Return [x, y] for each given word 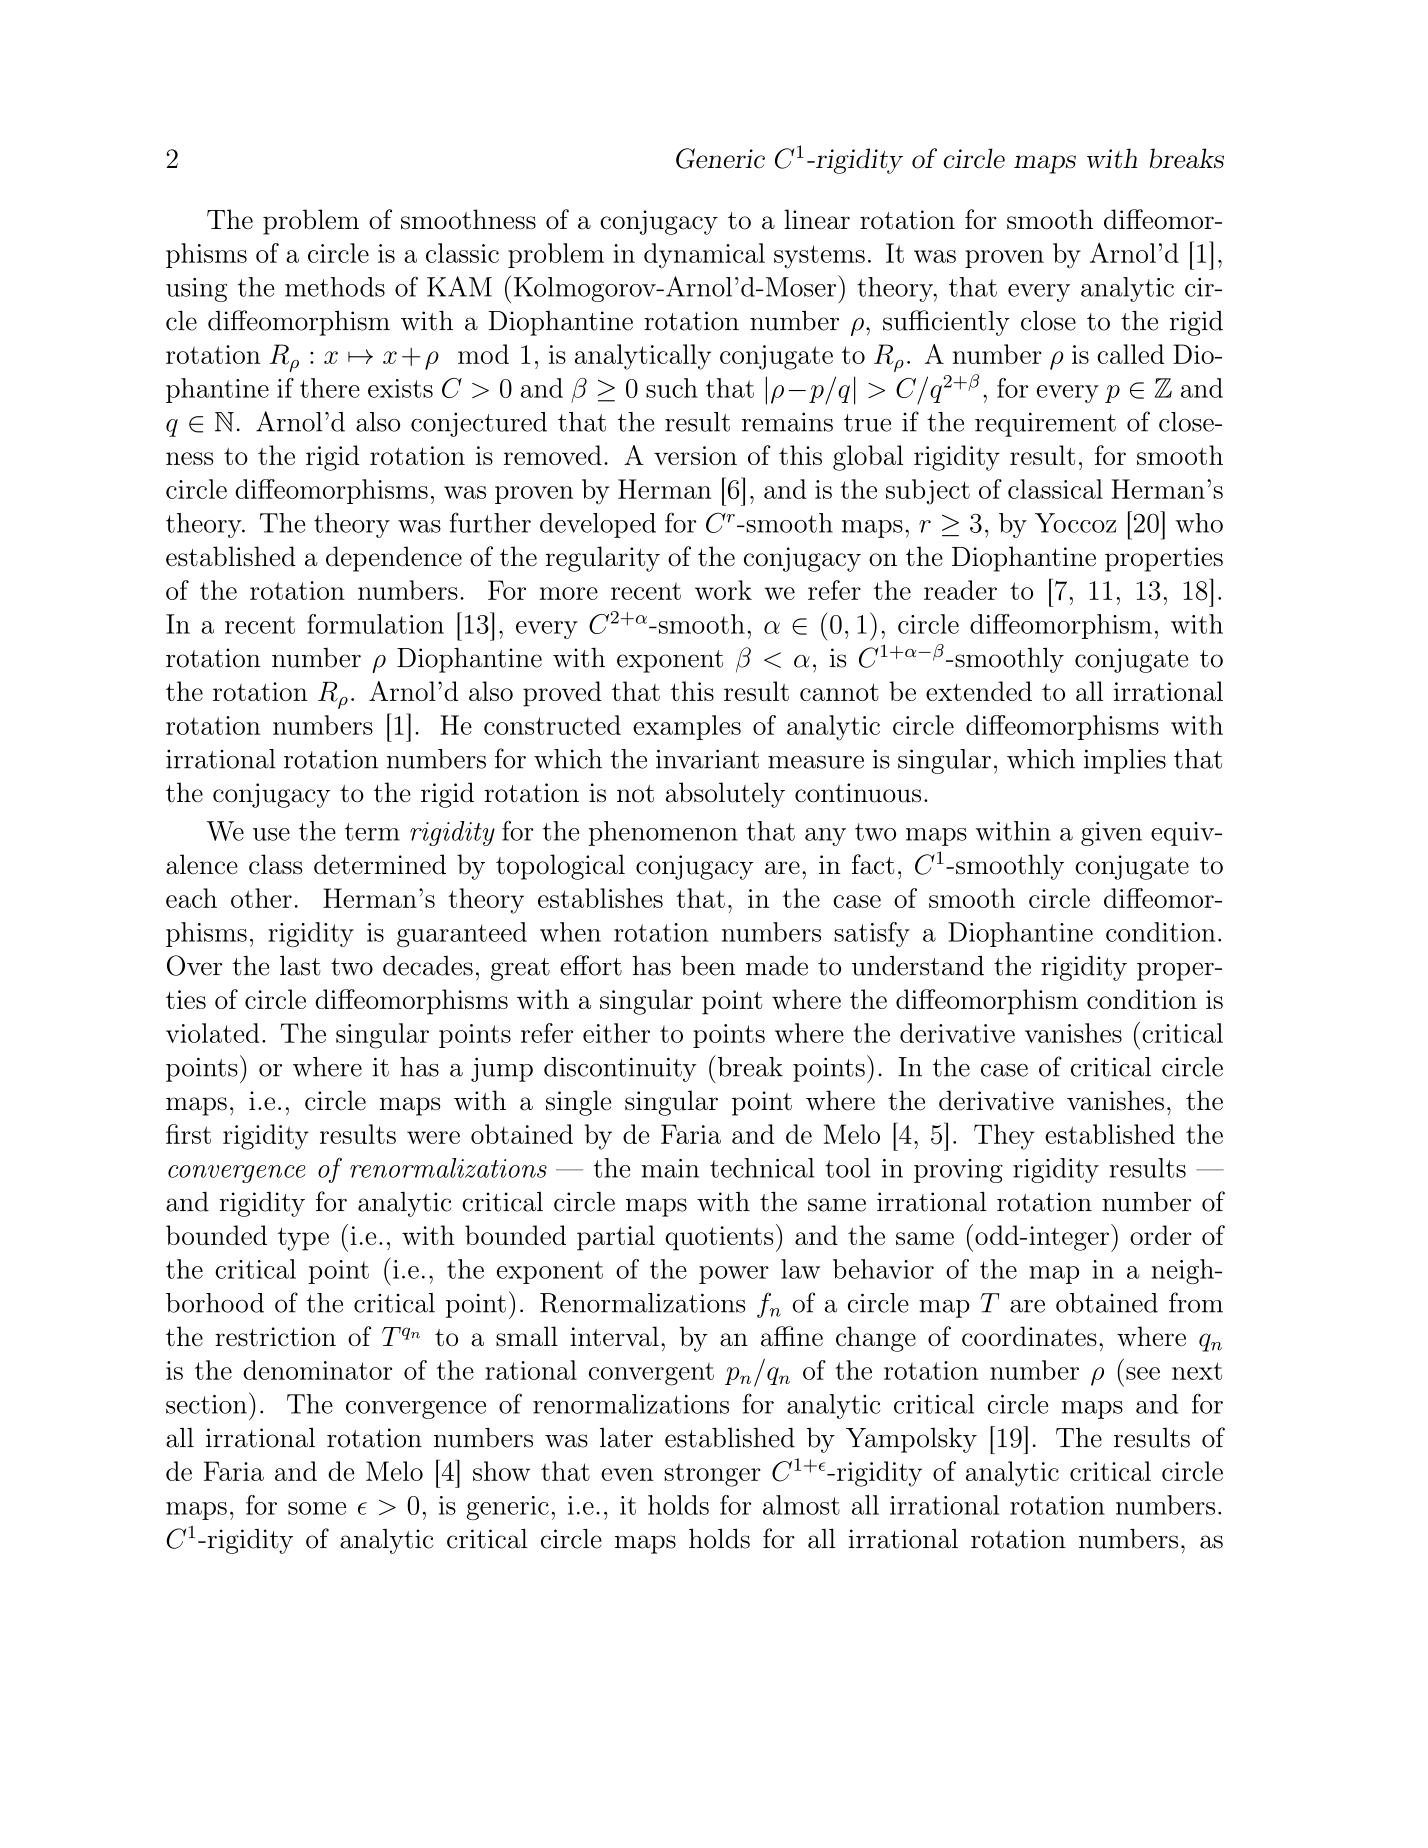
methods [335, 287]
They [1004, 1137]
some [317, 1508]
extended [979, 691]
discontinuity [620, 1069]
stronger [712, 1475]
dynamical [704, 256]
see [1143, 1373]
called [1130, 354]
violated [213, 1033]
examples [687, 727]
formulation [375, 624]
